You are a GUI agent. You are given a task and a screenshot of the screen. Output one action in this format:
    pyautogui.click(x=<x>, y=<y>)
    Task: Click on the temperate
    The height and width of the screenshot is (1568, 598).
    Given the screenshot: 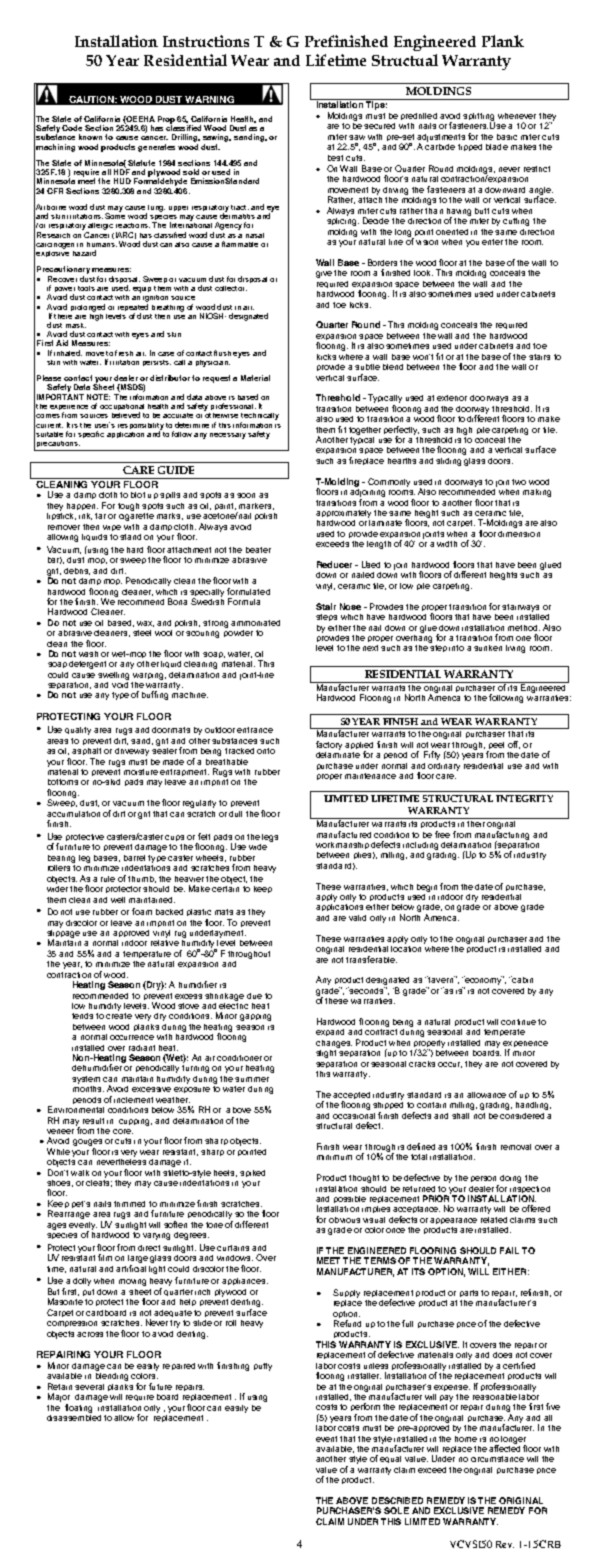 What is the action you would take?
    pyautogui.click(x=504, y=1032)
